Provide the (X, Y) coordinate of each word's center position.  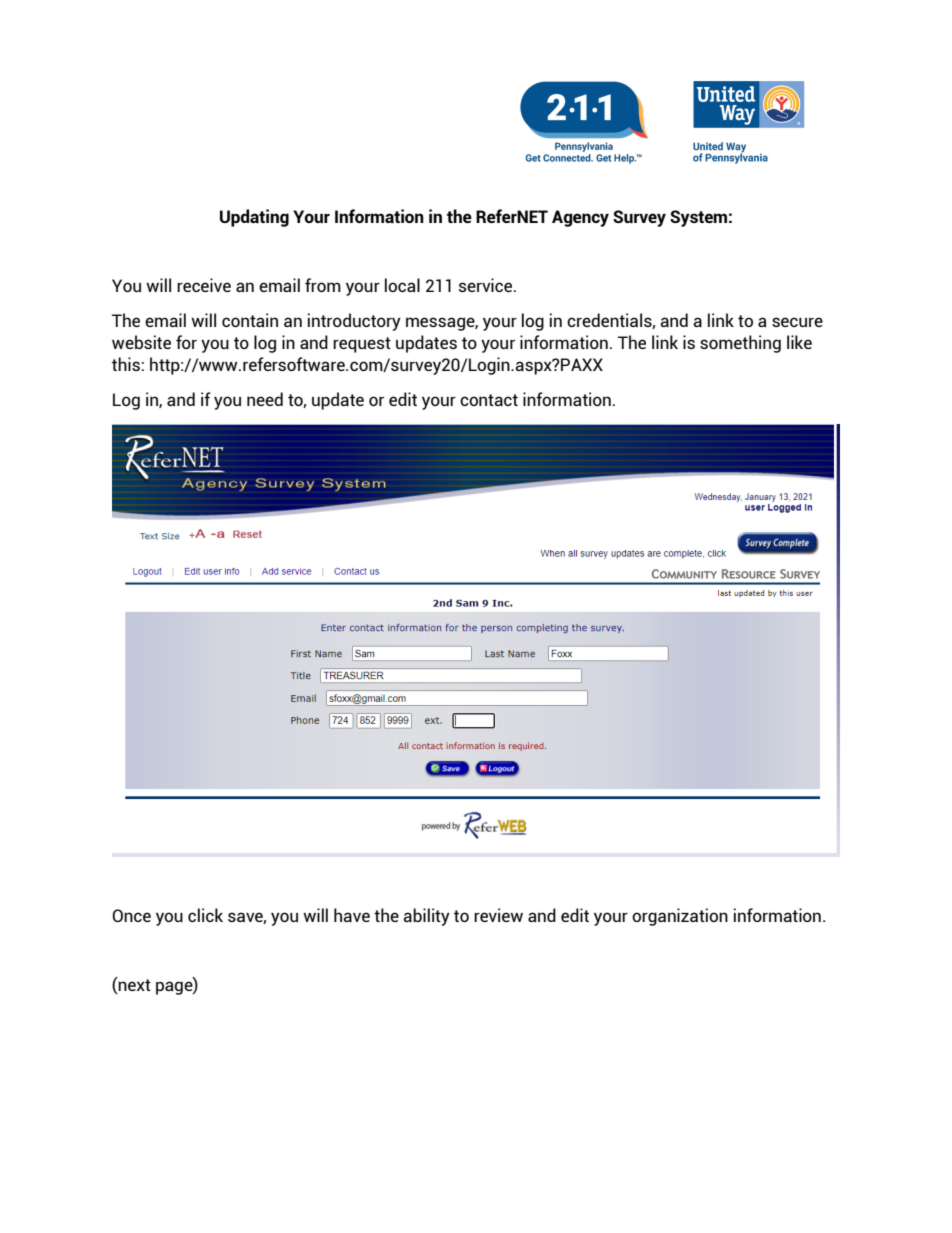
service (487, 285)
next (134, 985)
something (740, 344)
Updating (254, 218)
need (265, 399)
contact (489, 400)
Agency (580, 218)
